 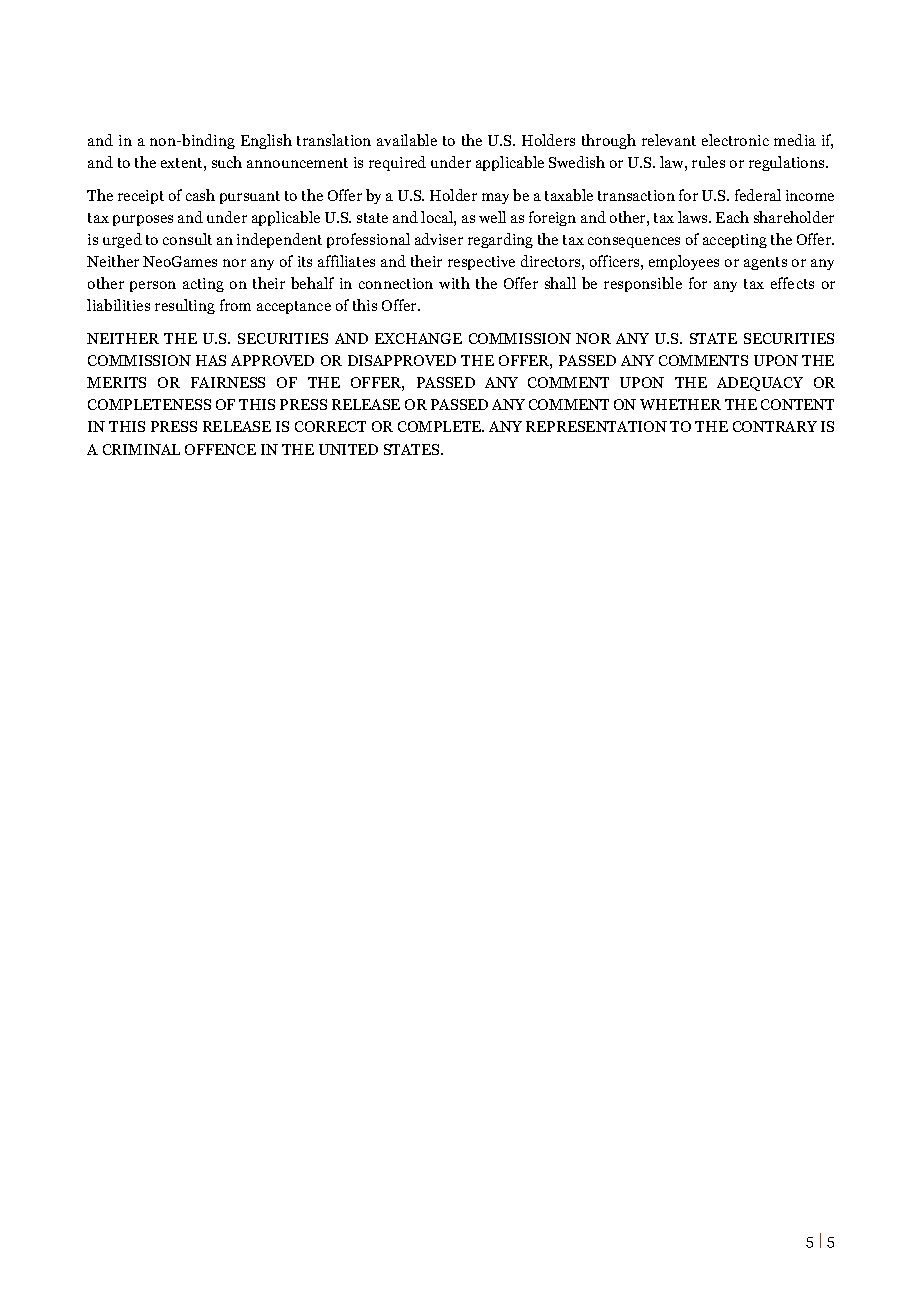 What do you see at coordinates (492, 217) in the screenshot?
I see `well` at bounding box center [492, 217].
